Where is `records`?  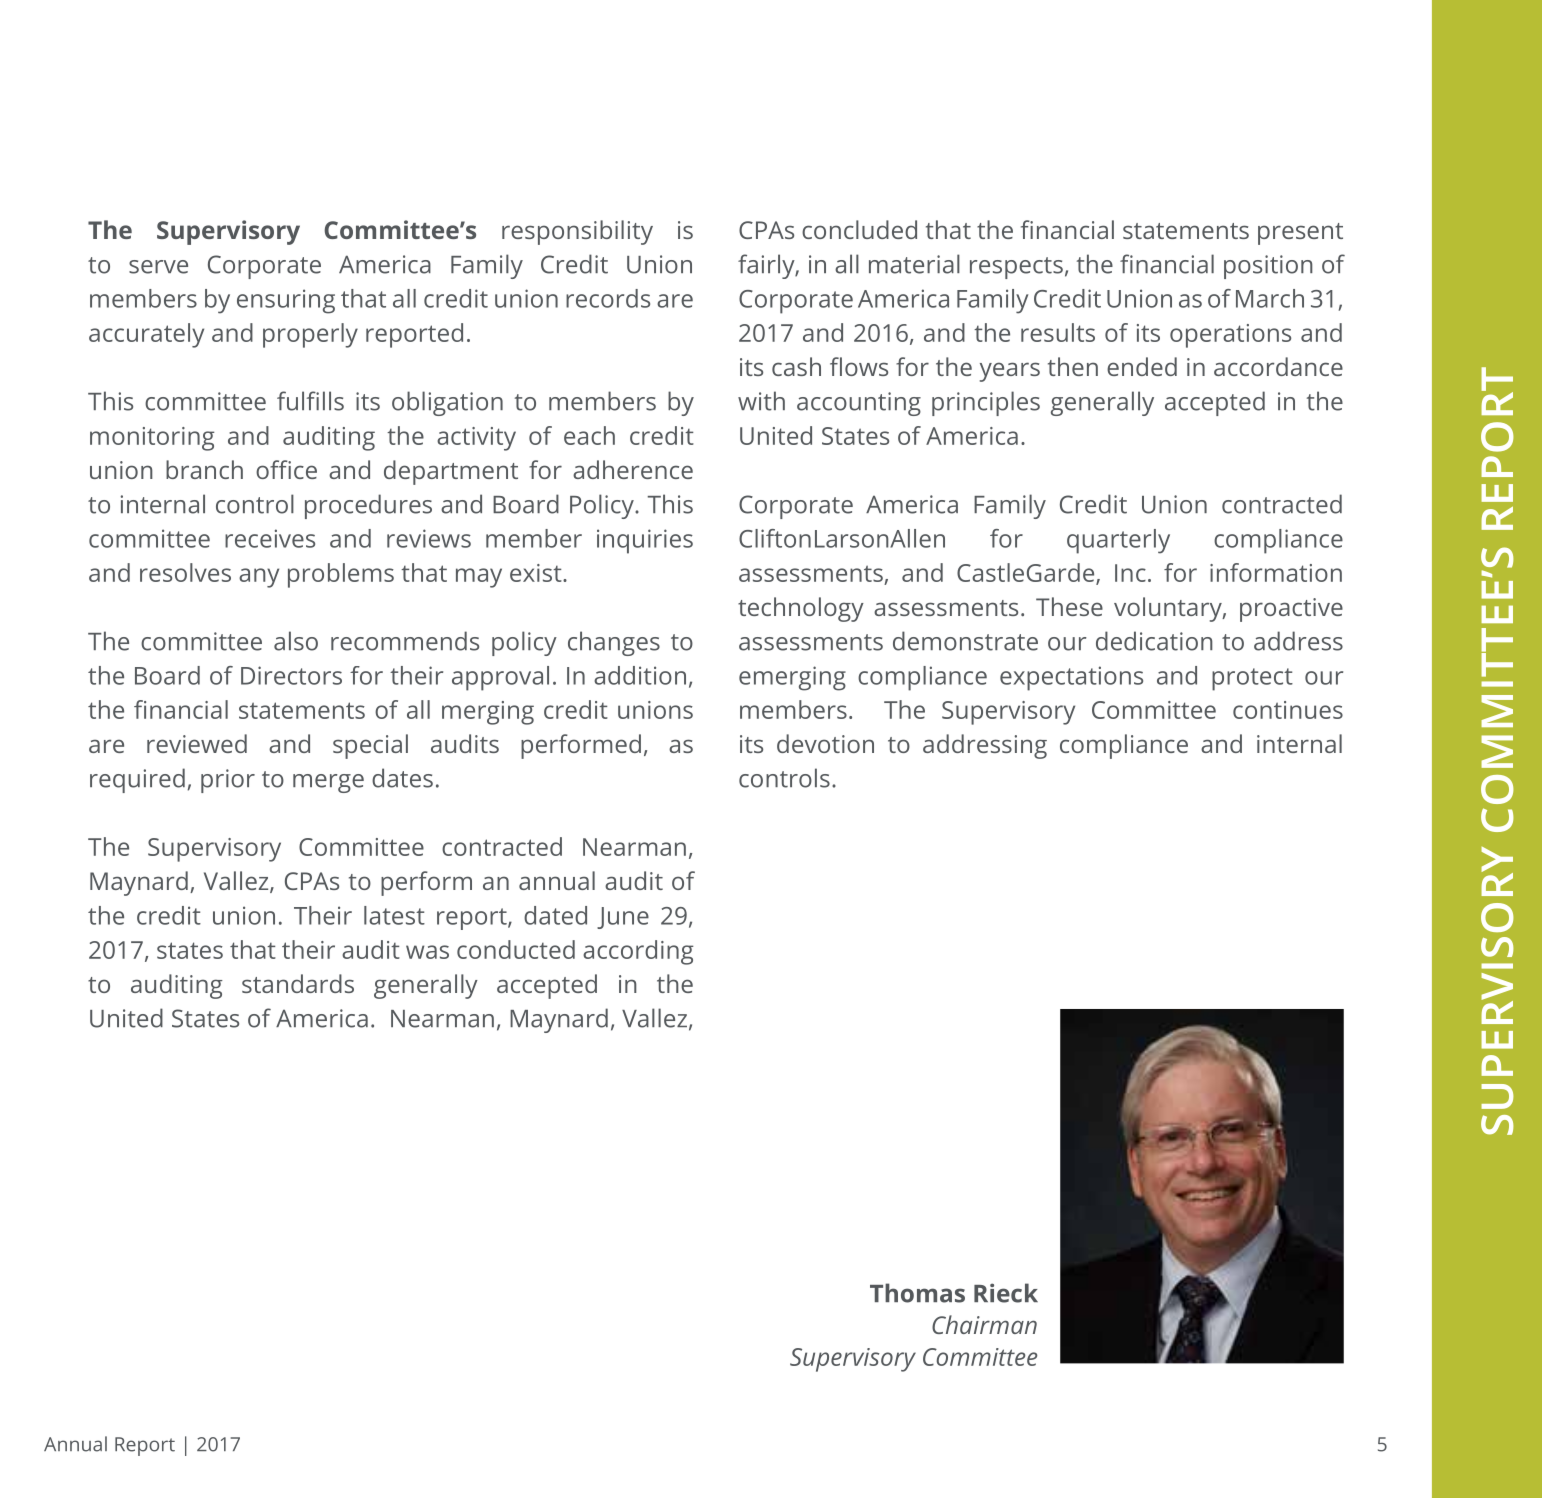 records is located at coordinates (608, 298).
